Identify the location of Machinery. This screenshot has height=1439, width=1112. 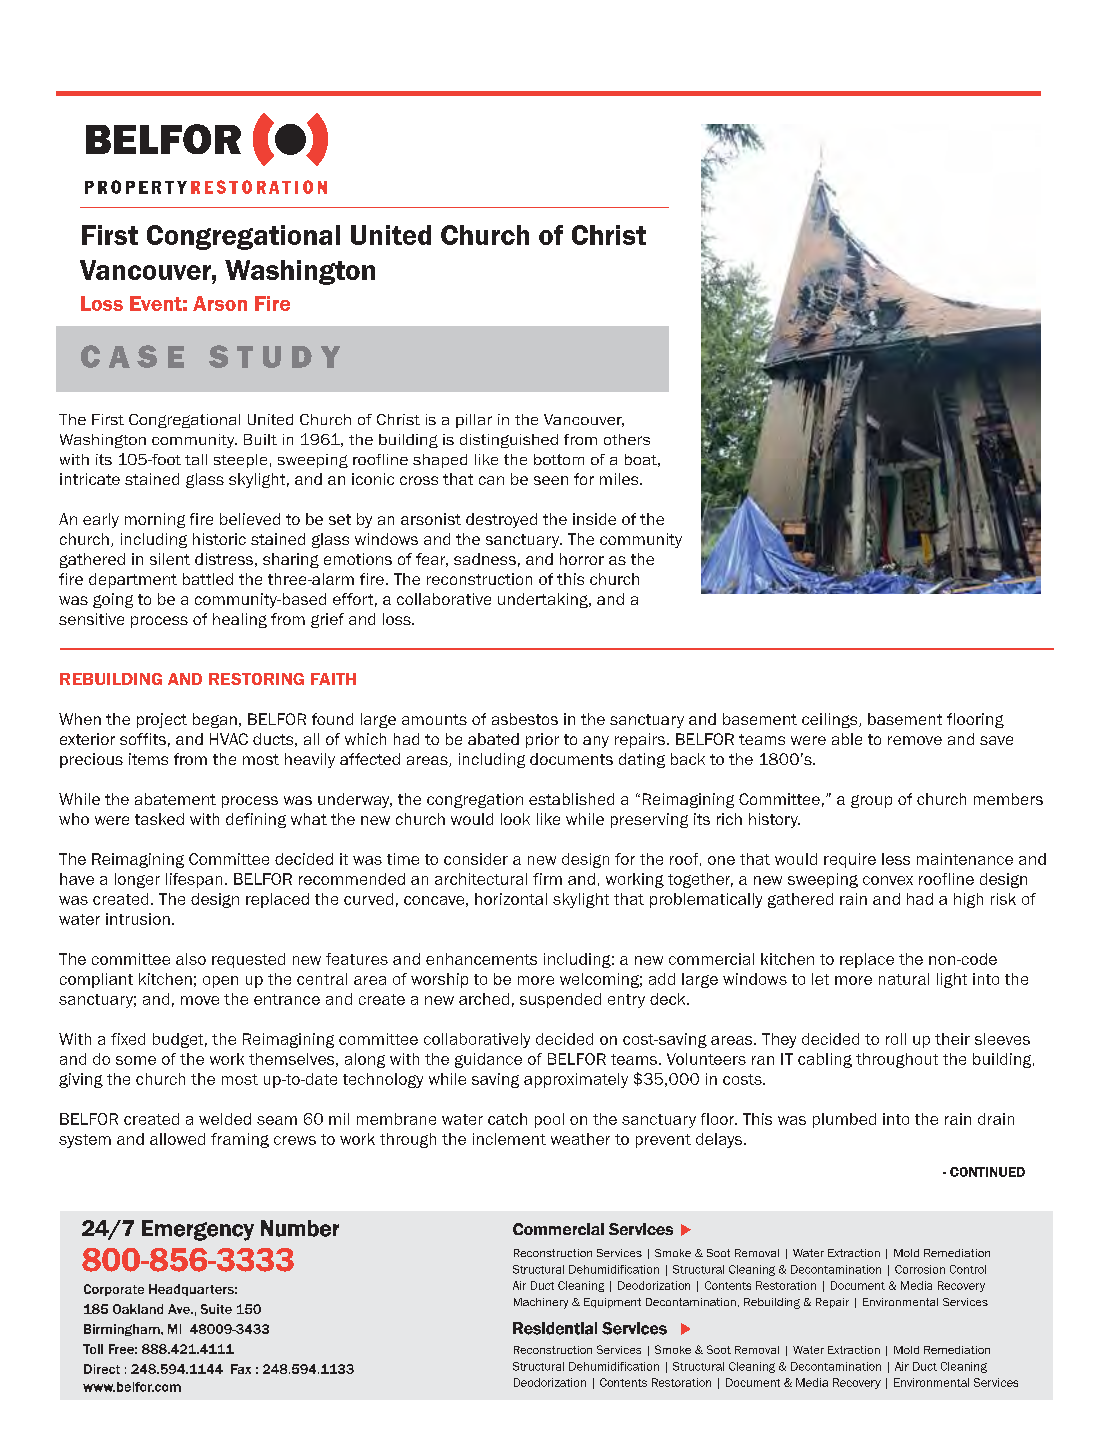
(541, 1303).
